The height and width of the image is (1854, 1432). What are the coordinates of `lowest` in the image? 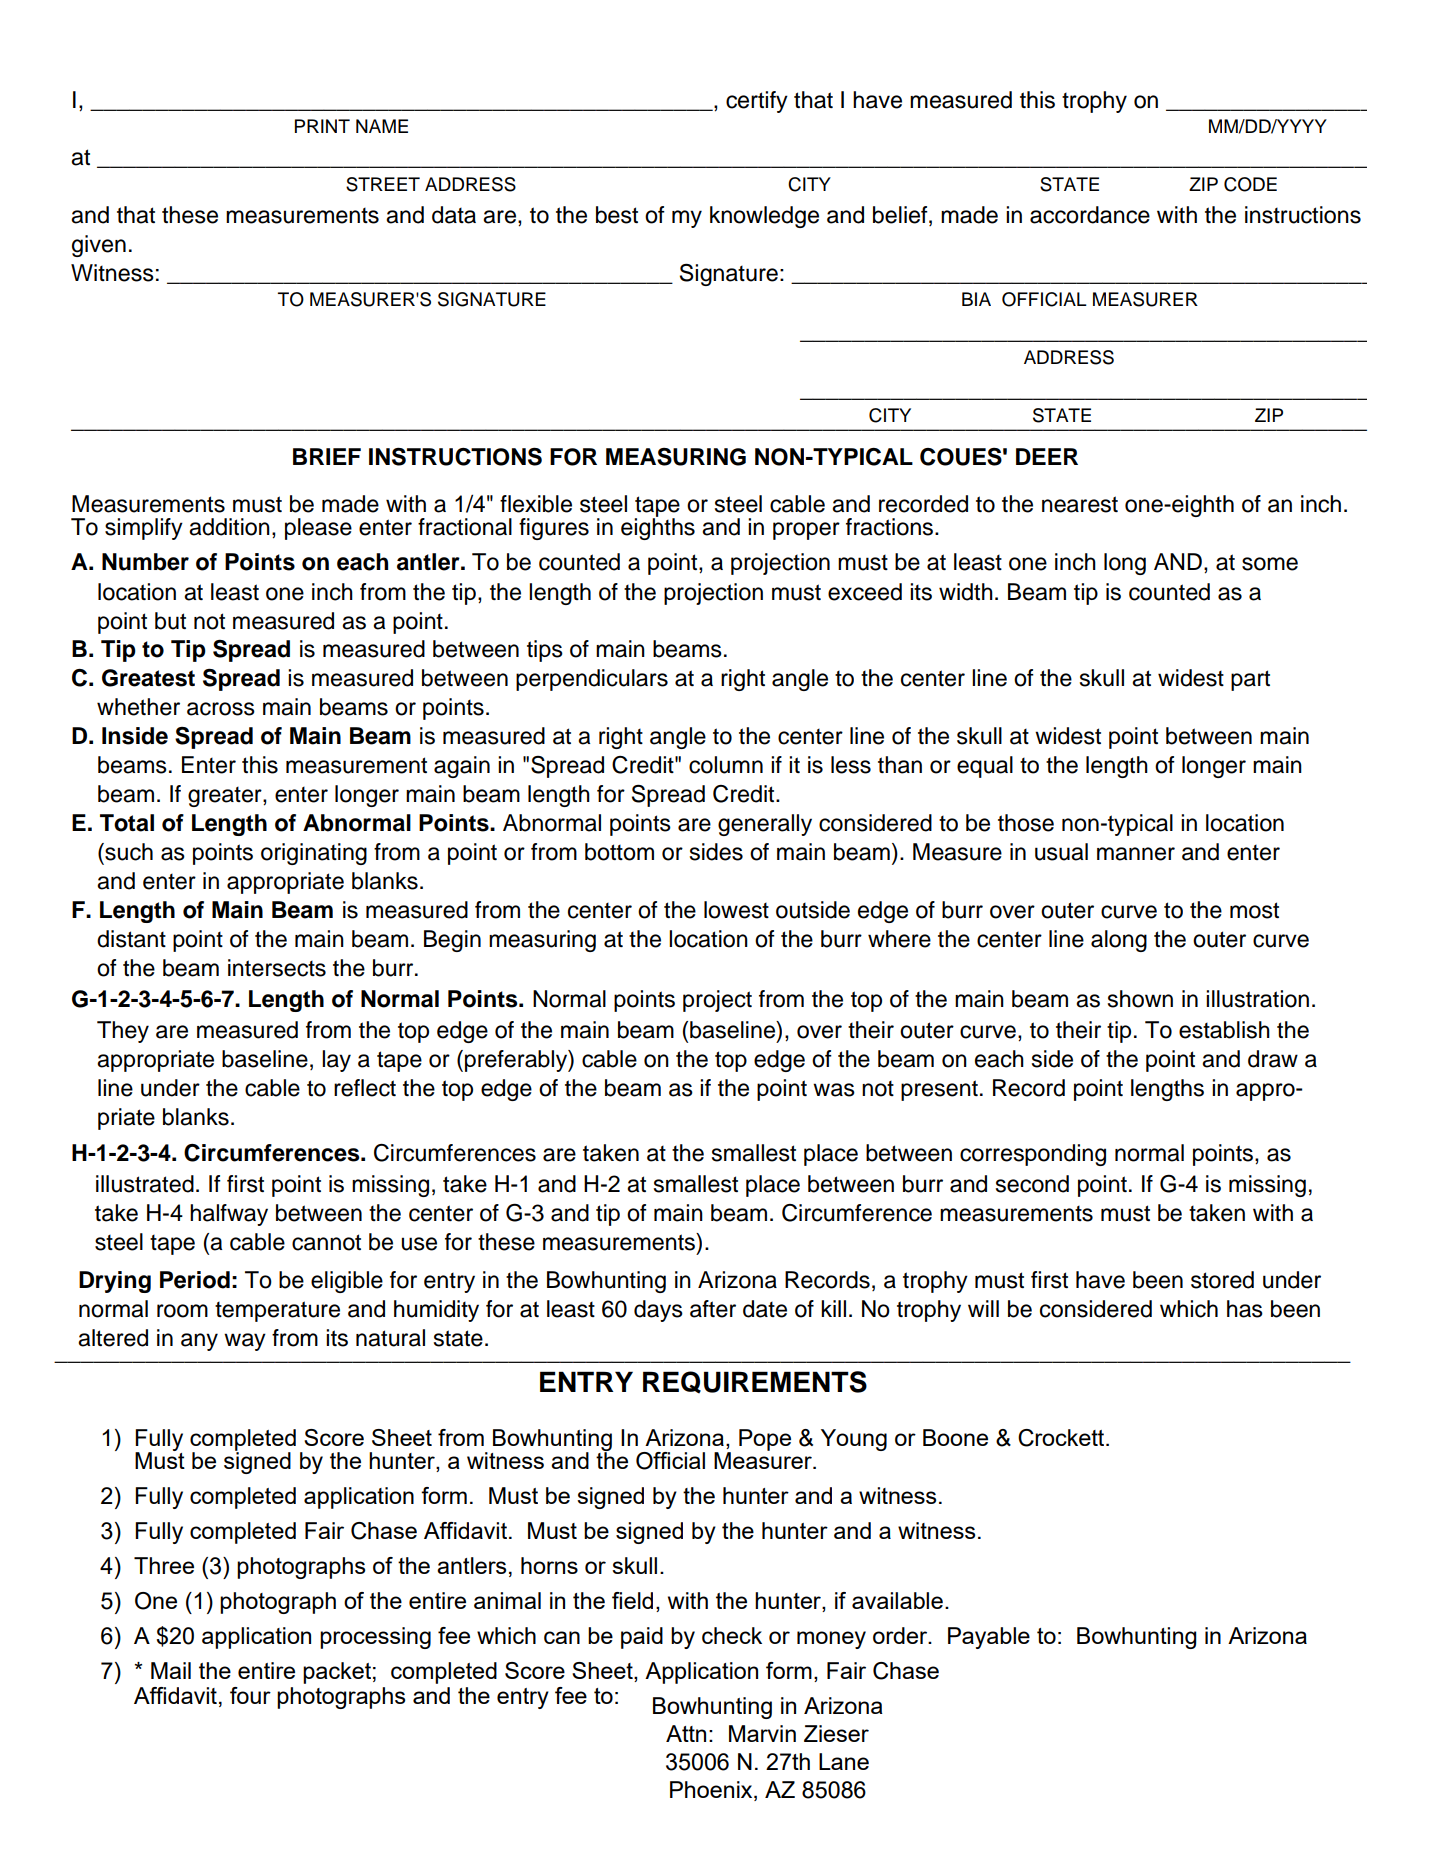 It's located at (736, 910).
